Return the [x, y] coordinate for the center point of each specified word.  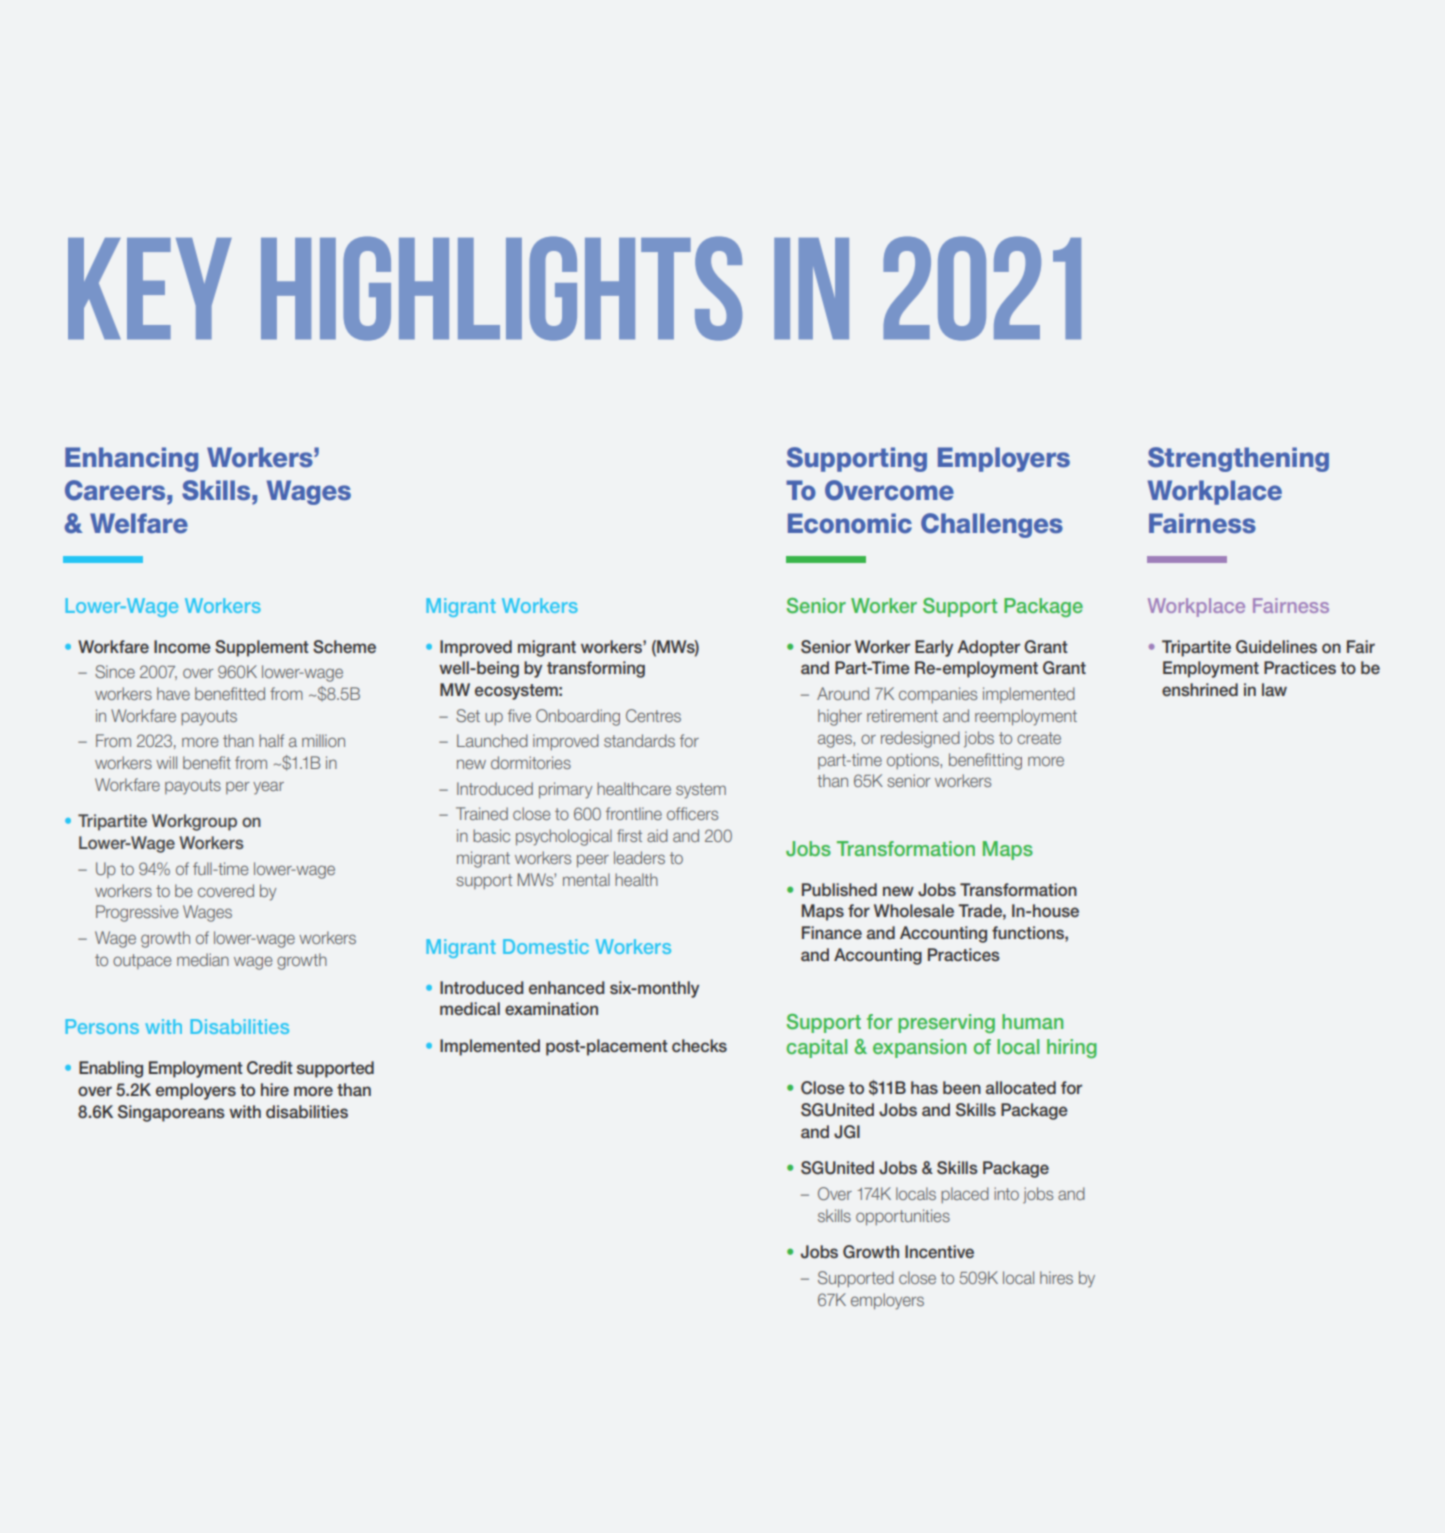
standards [639, 740]
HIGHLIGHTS [501, 288]
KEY [150, 288]
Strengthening [1238, 459]
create [1039, 738]
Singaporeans [171, 1113]
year [268, 788]
